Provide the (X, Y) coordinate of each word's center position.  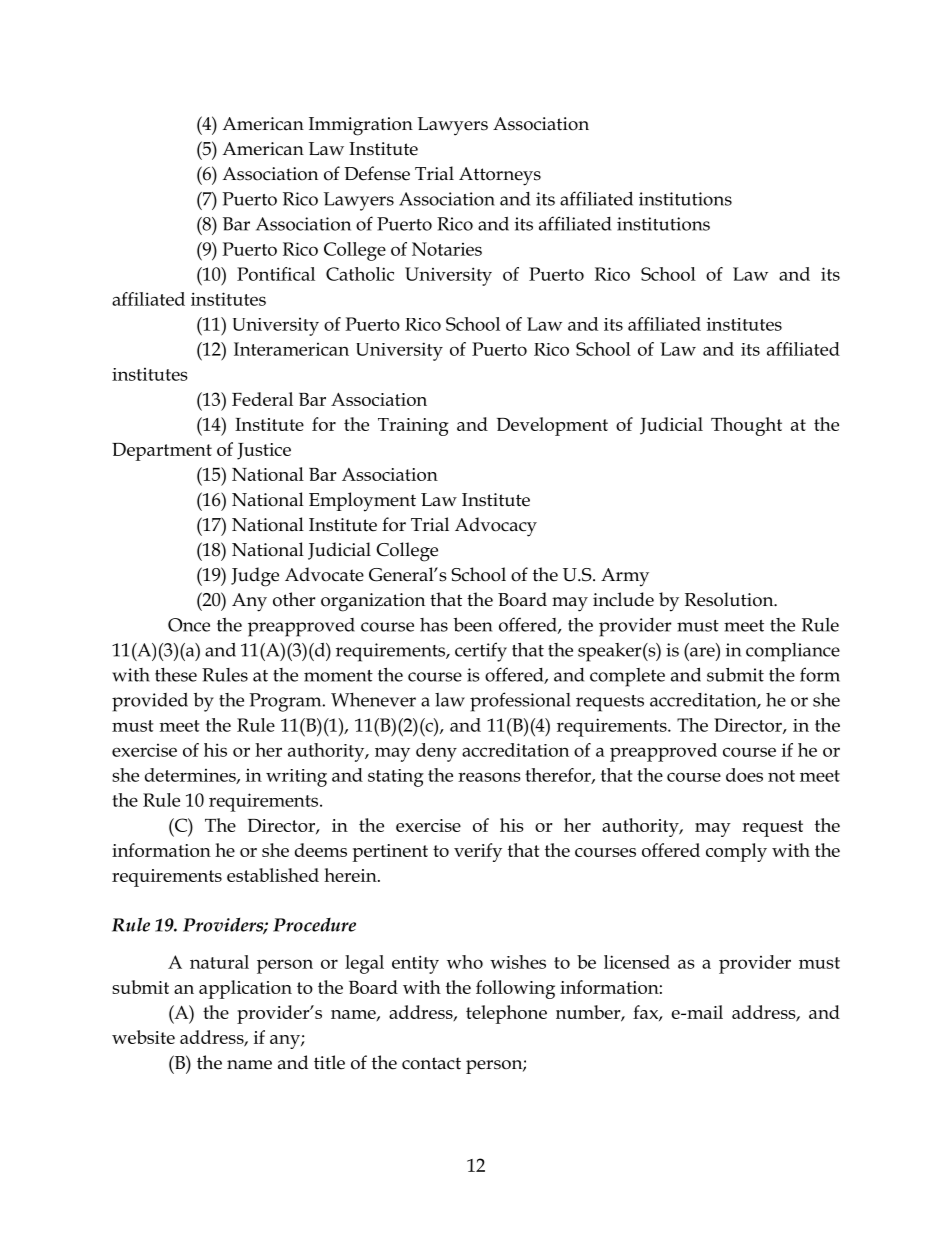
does (744, 775)
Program (286, 702)
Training (413, 427)
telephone (506, 1014)
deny (436, 752)
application (245, 989)
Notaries (447, 249)
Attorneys (500, 176)
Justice (264, 451)
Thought (746, 426)
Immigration (361, 126)
